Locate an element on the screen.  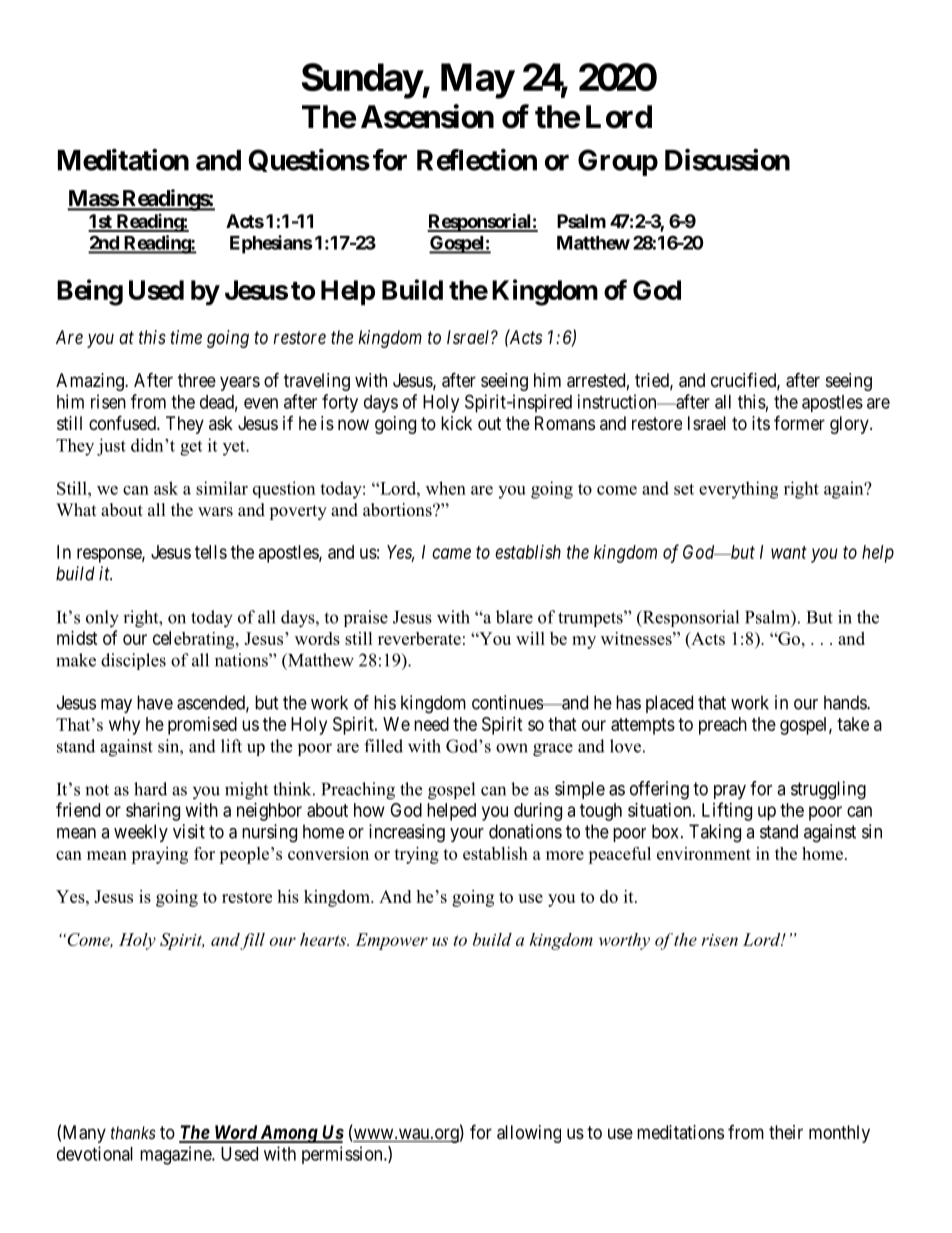
Discussion is located at coordinates (727, 159).
